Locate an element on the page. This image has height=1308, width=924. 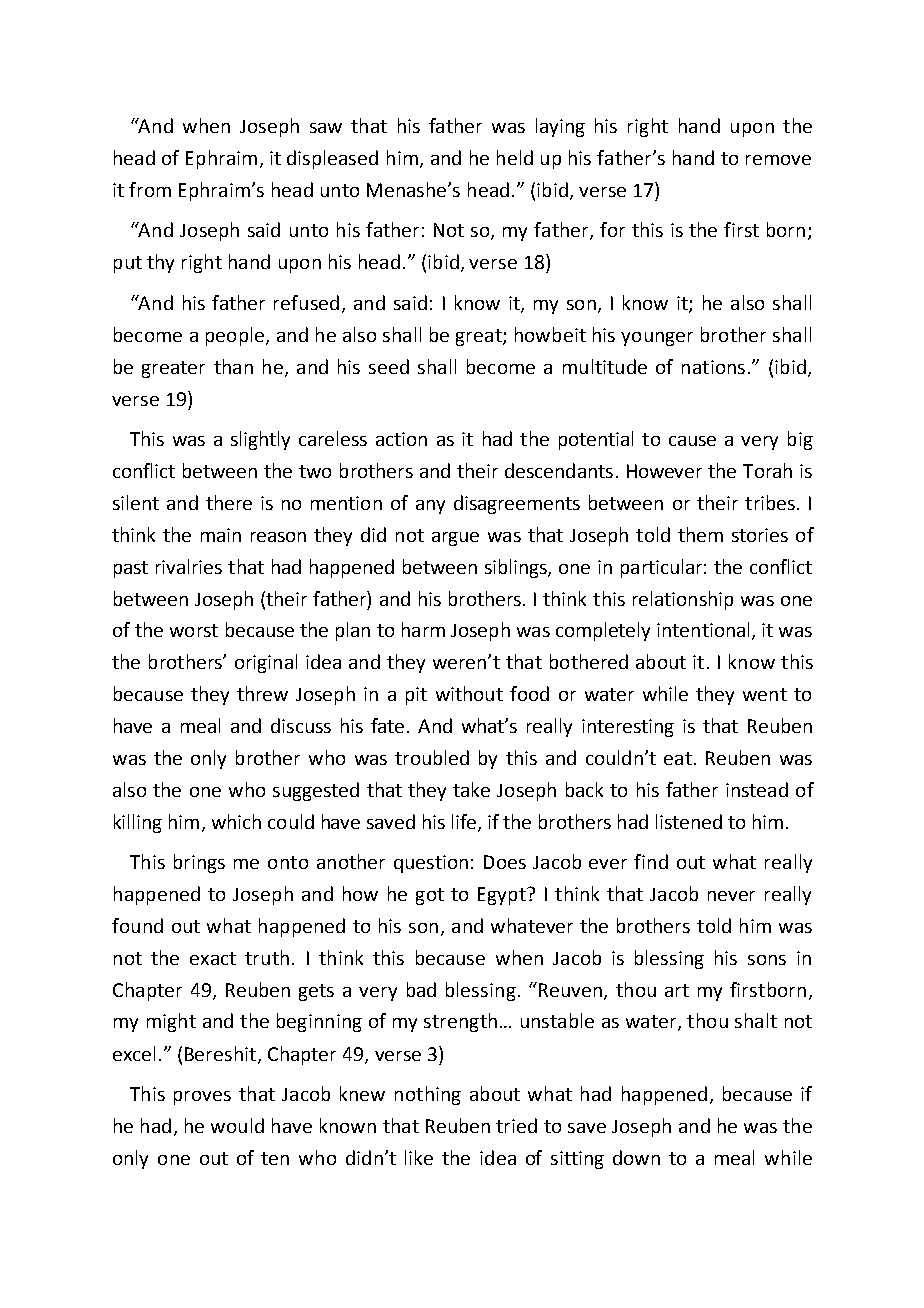
brings is located at coordinates (199, 863).
